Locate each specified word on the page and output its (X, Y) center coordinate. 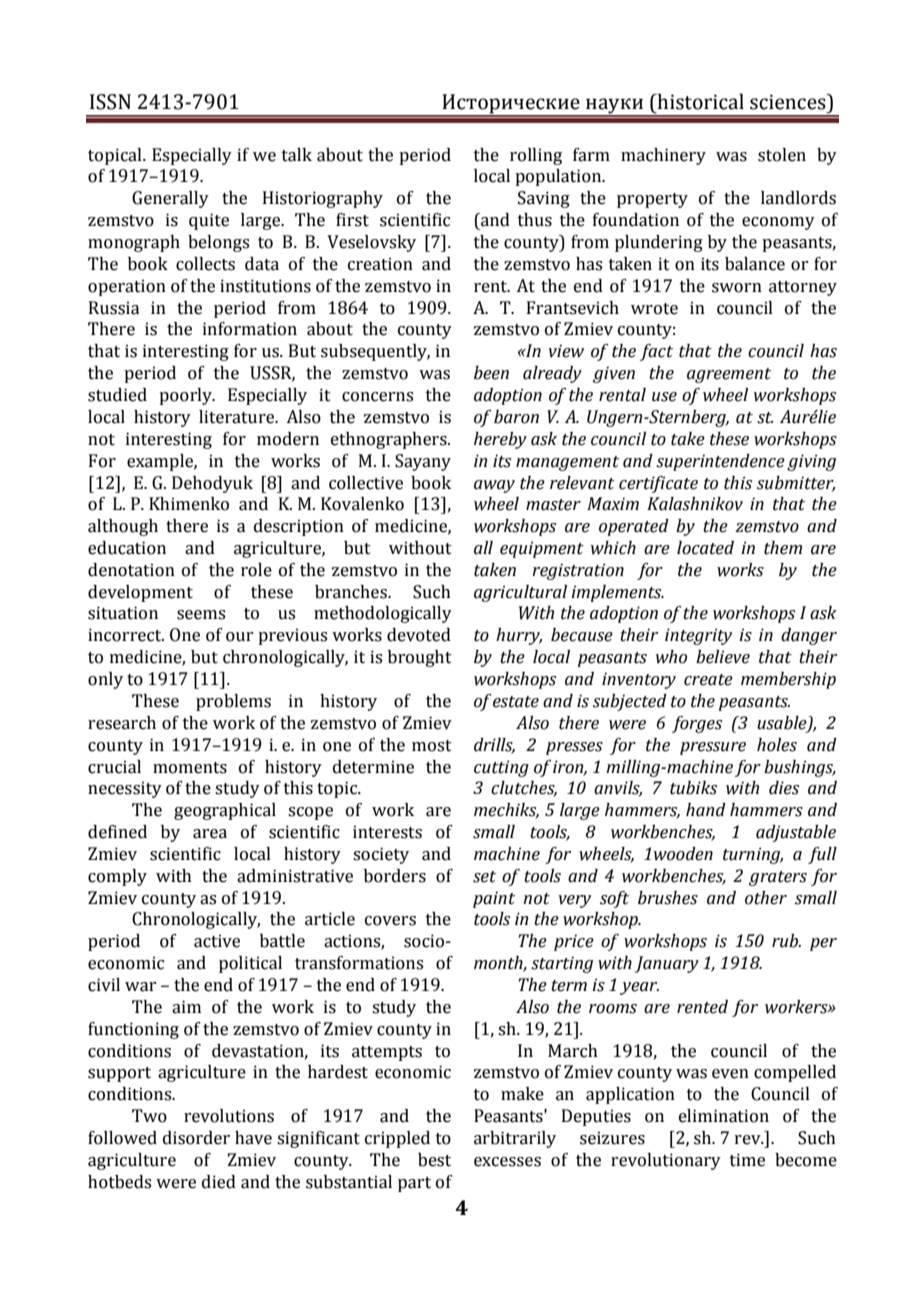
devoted (419, 635)
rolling (536, 156)
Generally (170, 199)
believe (723, 657)
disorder (196, 1138)
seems (201, 615)
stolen (782, 155)
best (434, 1160)
